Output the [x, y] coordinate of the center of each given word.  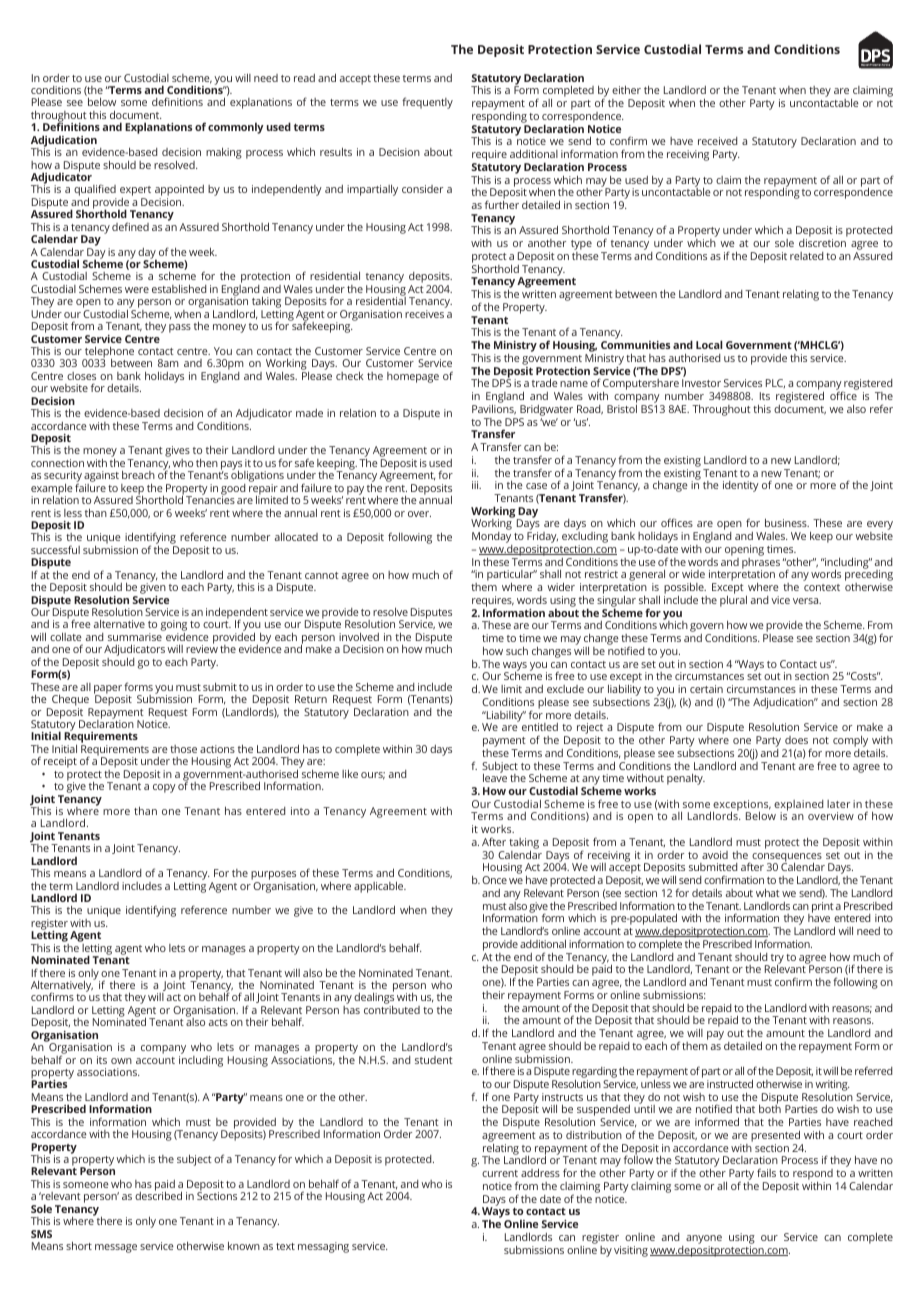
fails [766, 1172]
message [116, 1248]
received [718, 141]
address [540, 1172]
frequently [427, 103]
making [224, 153]
